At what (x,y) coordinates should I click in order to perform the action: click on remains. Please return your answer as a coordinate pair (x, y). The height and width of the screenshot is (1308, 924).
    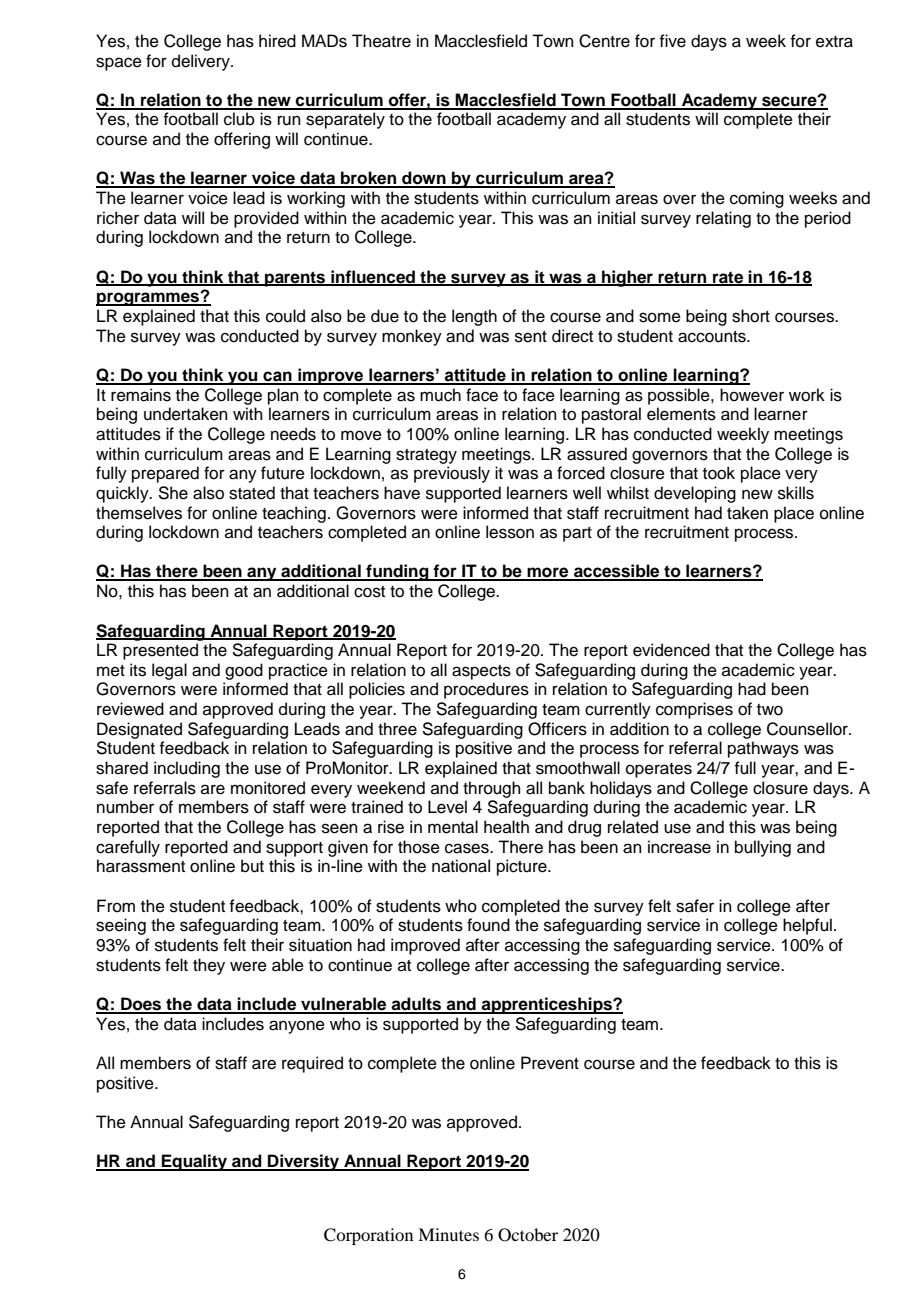
    Looking at the image, I should click on (141, 395).
